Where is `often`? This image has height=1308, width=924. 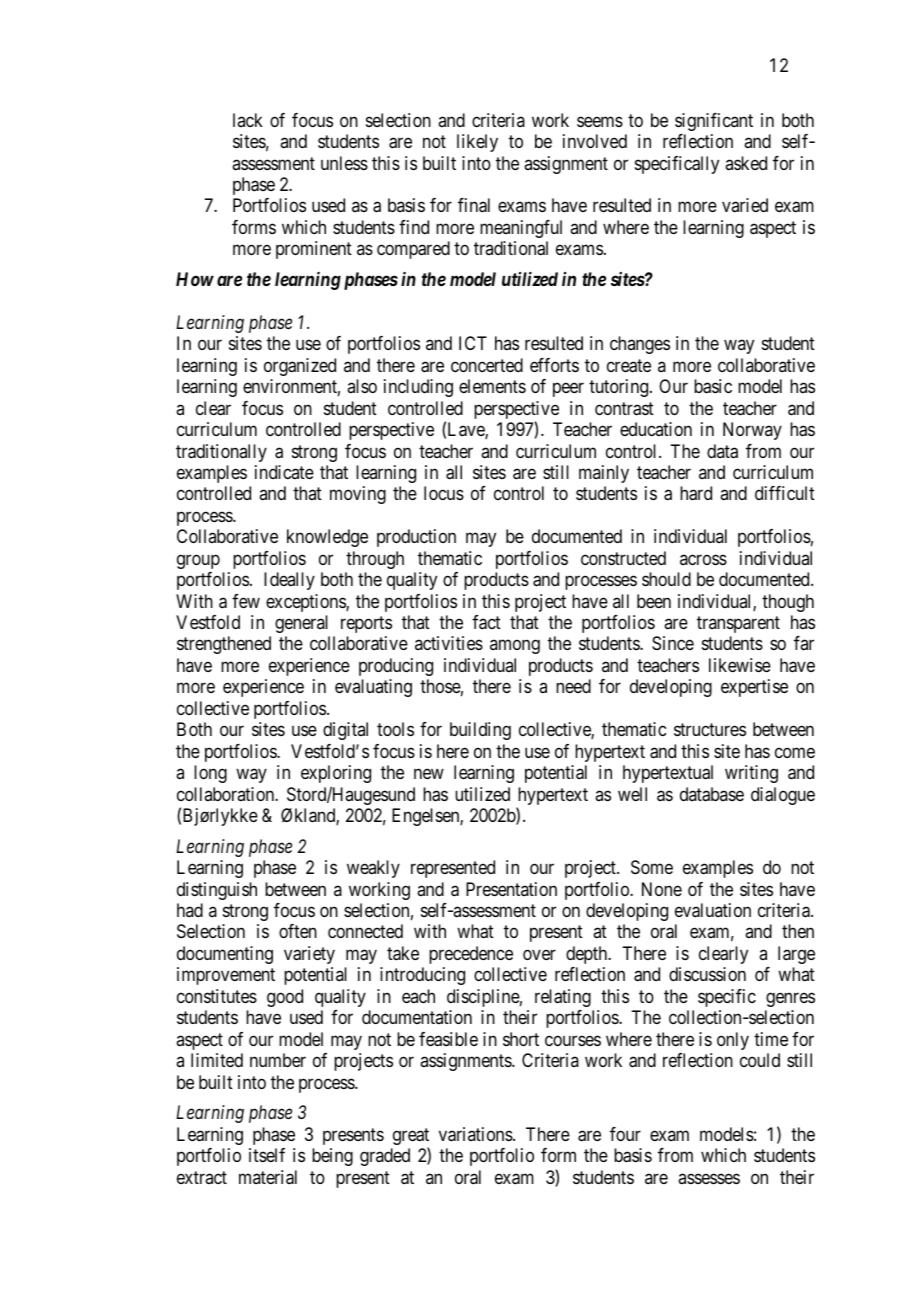 often is located at coordinates (298, 931).
